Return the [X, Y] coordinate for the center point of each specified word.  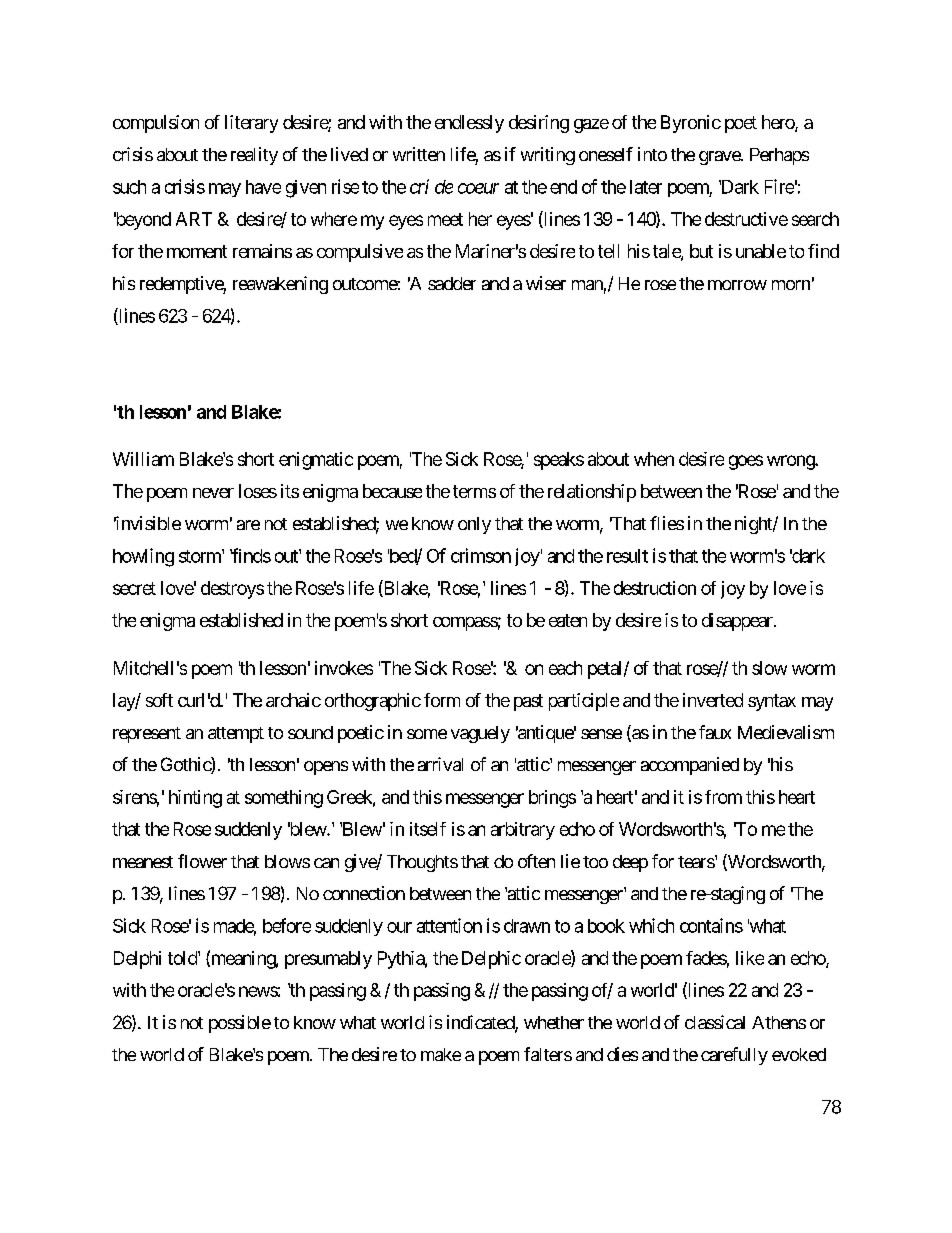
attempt [236, 735]
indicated [481, 1023]
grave [720, 158]
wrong [791, 462]
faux [715, 732]
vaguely [480, 734]
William [143, 459]
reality [254, 156]
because [392, 491]
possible [240, 1024]
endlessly [469, 124]
